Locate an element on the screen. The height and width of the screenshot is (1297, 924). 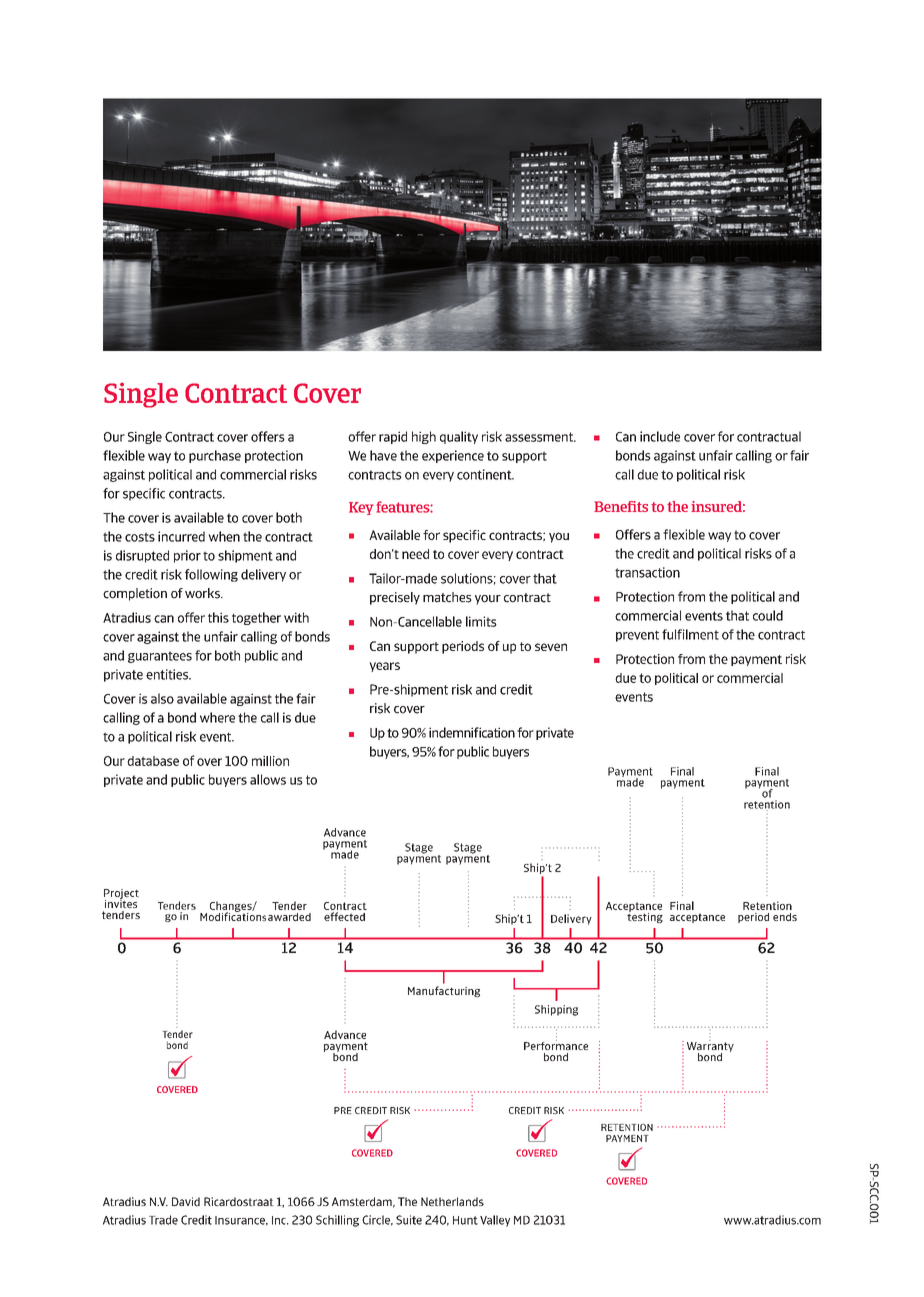
indemnification is located at coordinates (472, 732).
